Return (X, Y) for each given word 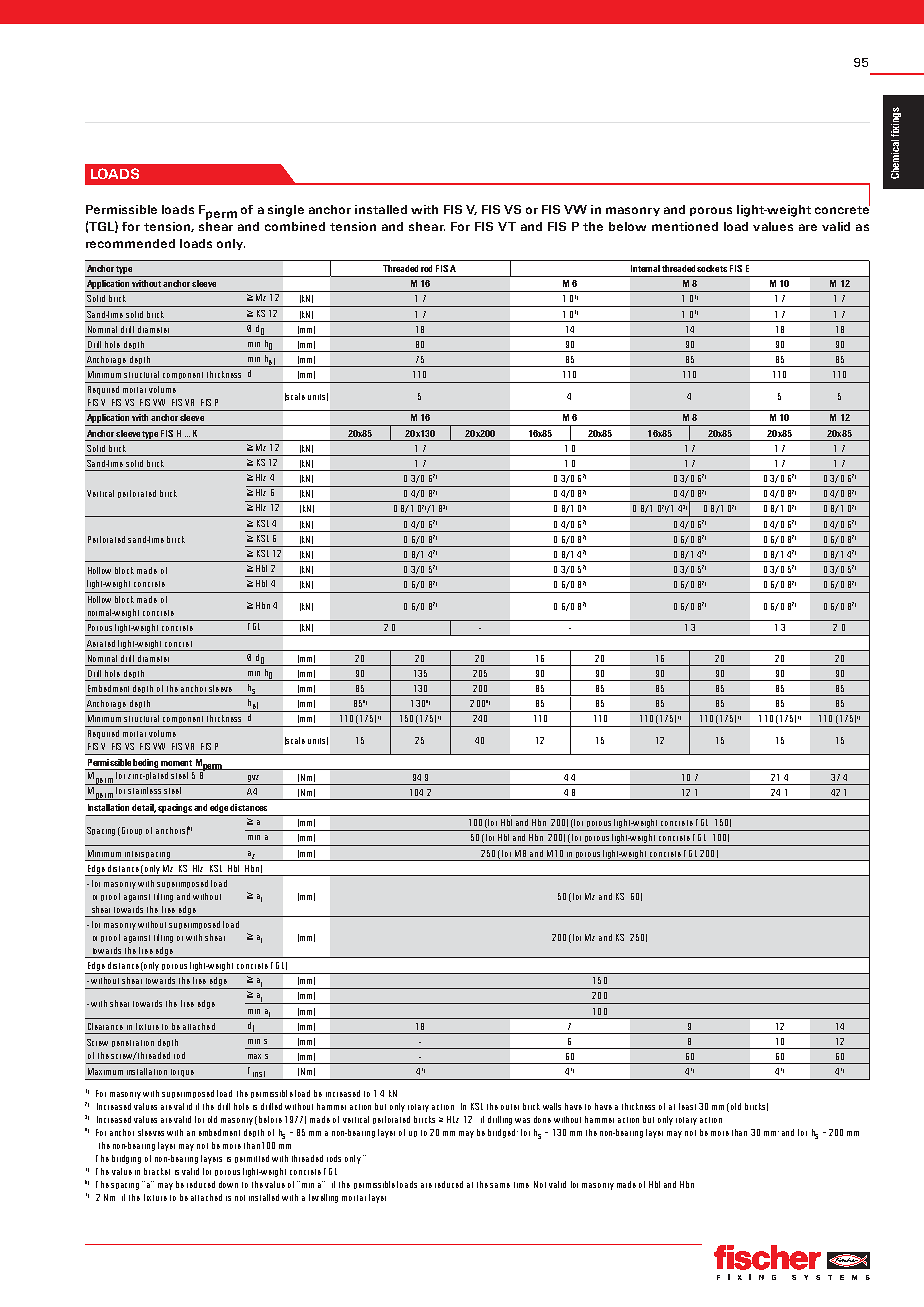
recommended (130, 243)
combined (295, 226)
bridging (126, 1159)
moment (176, 763)
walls (552, 1106)
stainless (144, 790)
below (627, 226)
